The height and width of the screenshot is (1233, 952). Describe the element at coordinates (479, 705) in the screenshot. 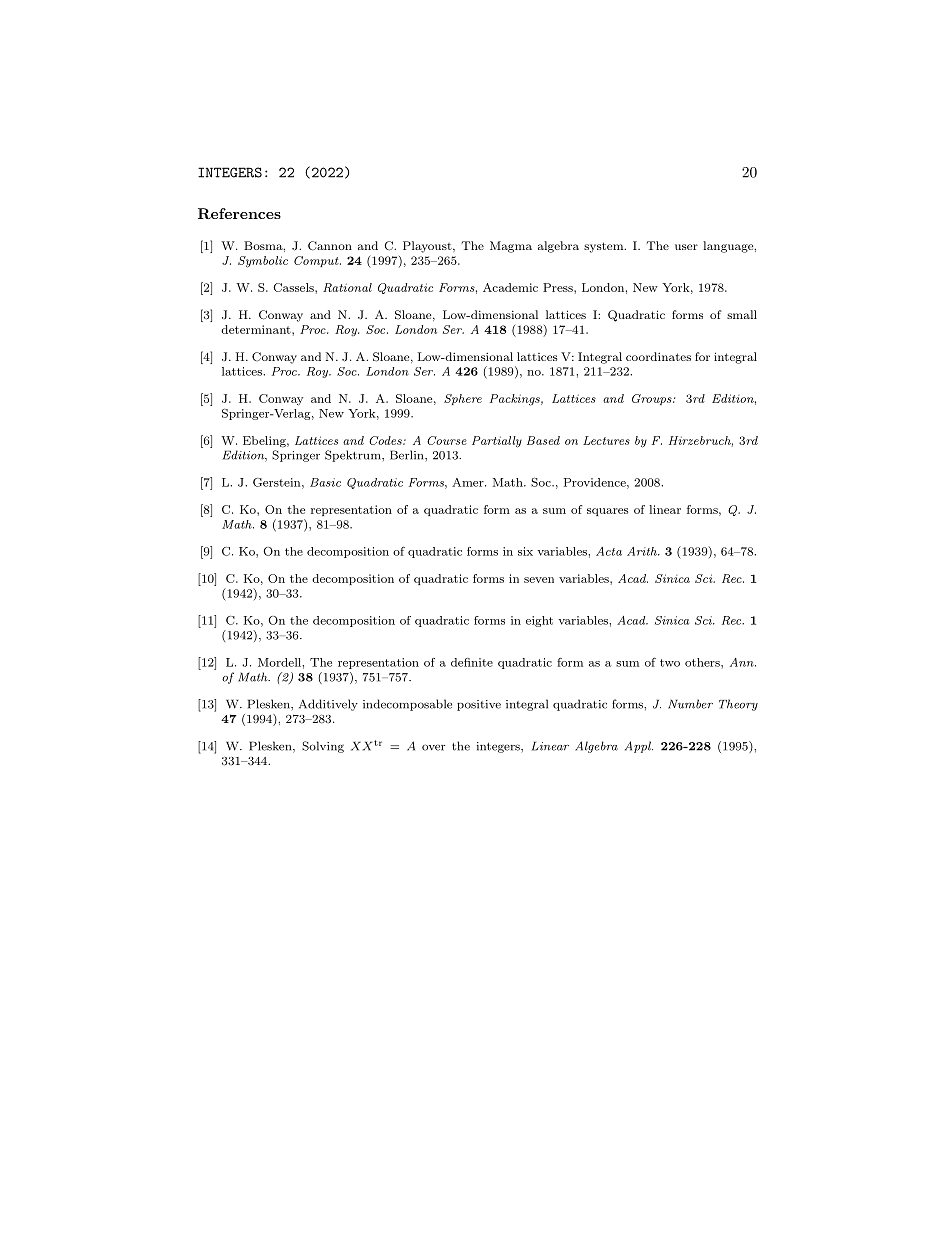

I see `positive` at that location.
